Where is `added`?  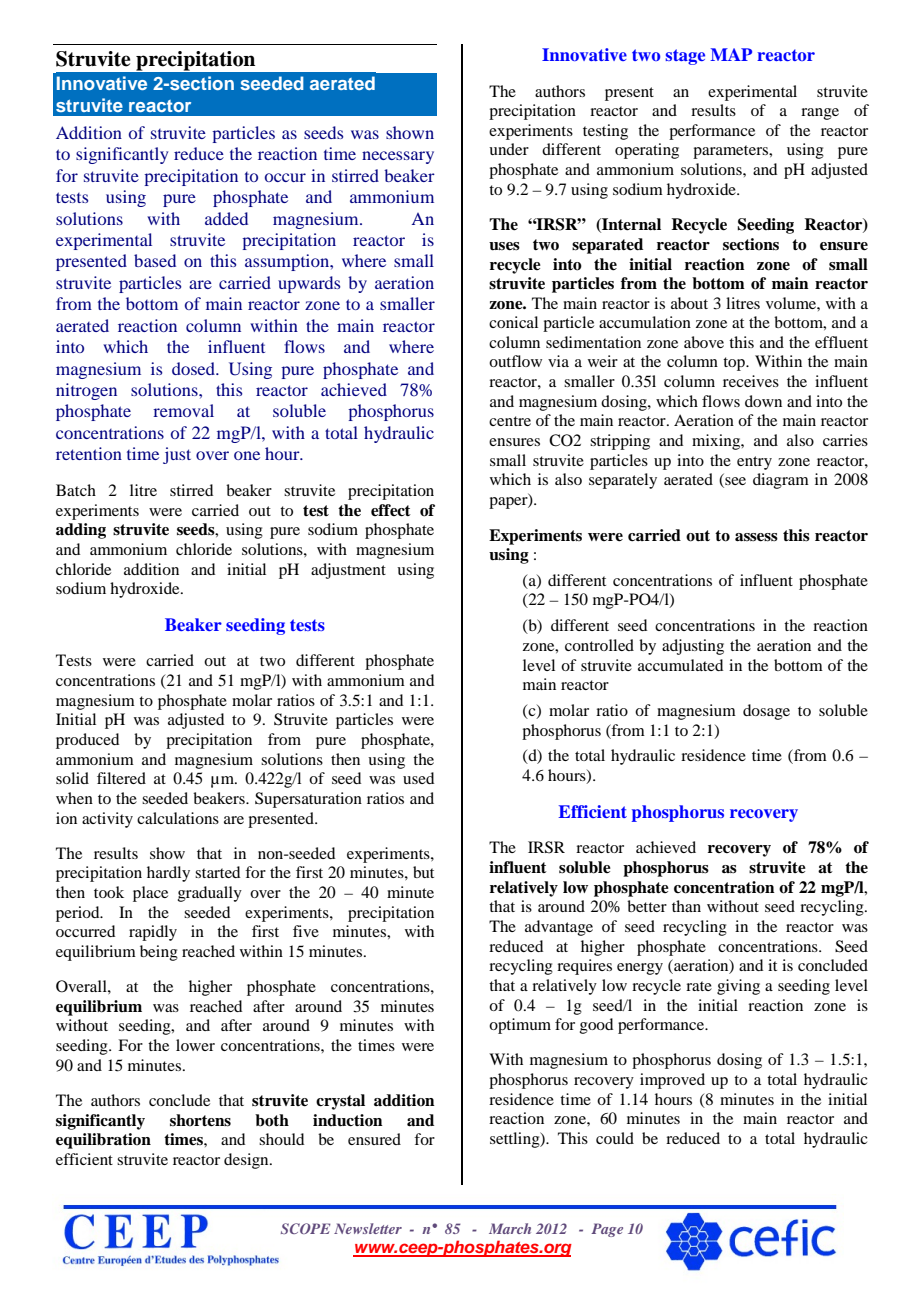 added is located at coordinates (226, 218).
